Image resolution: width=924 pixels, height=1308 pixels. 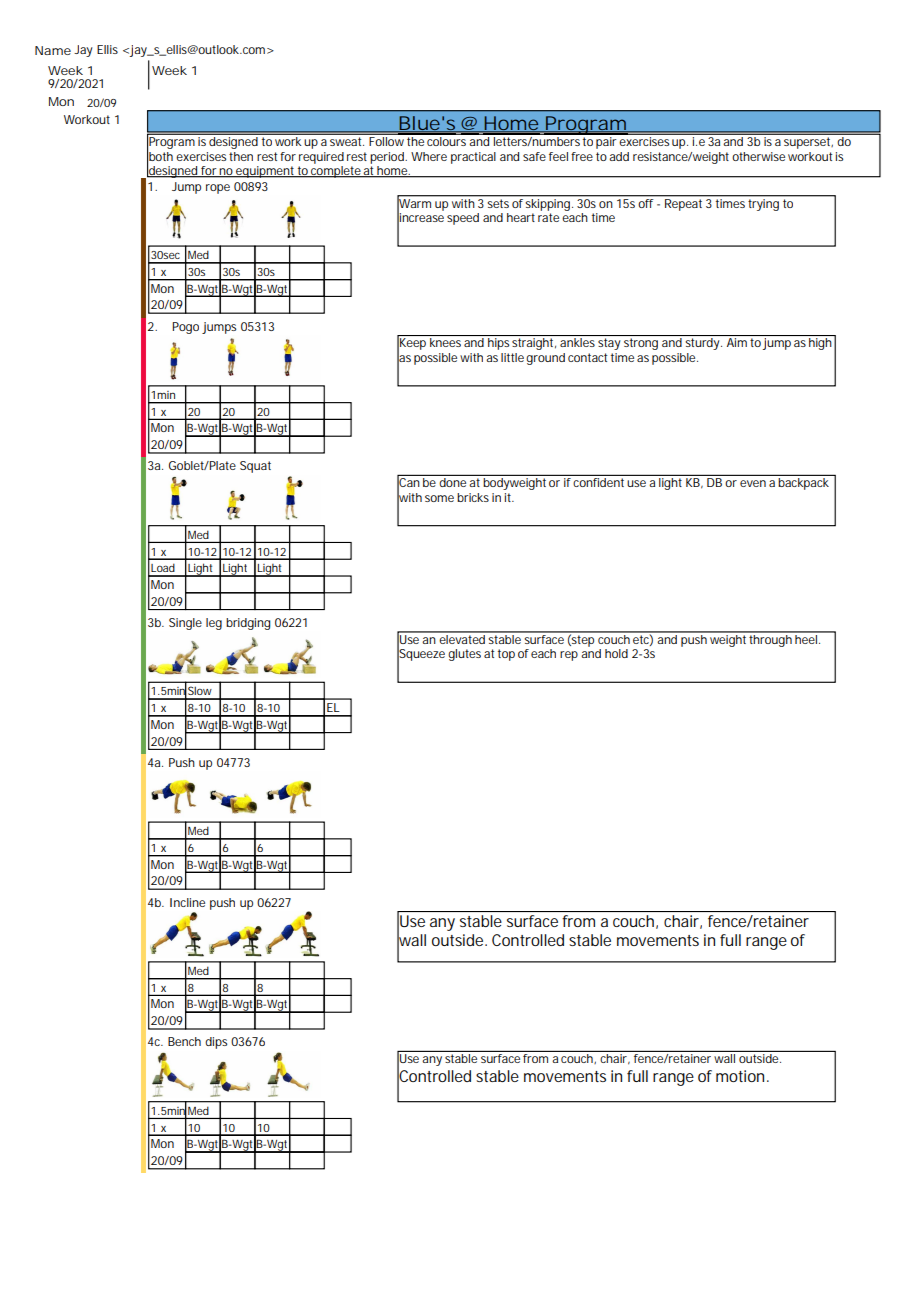 What do you see at coordinates (463, 219) in the screenshot?
I see `speed` at bounding box center [463, 219].
